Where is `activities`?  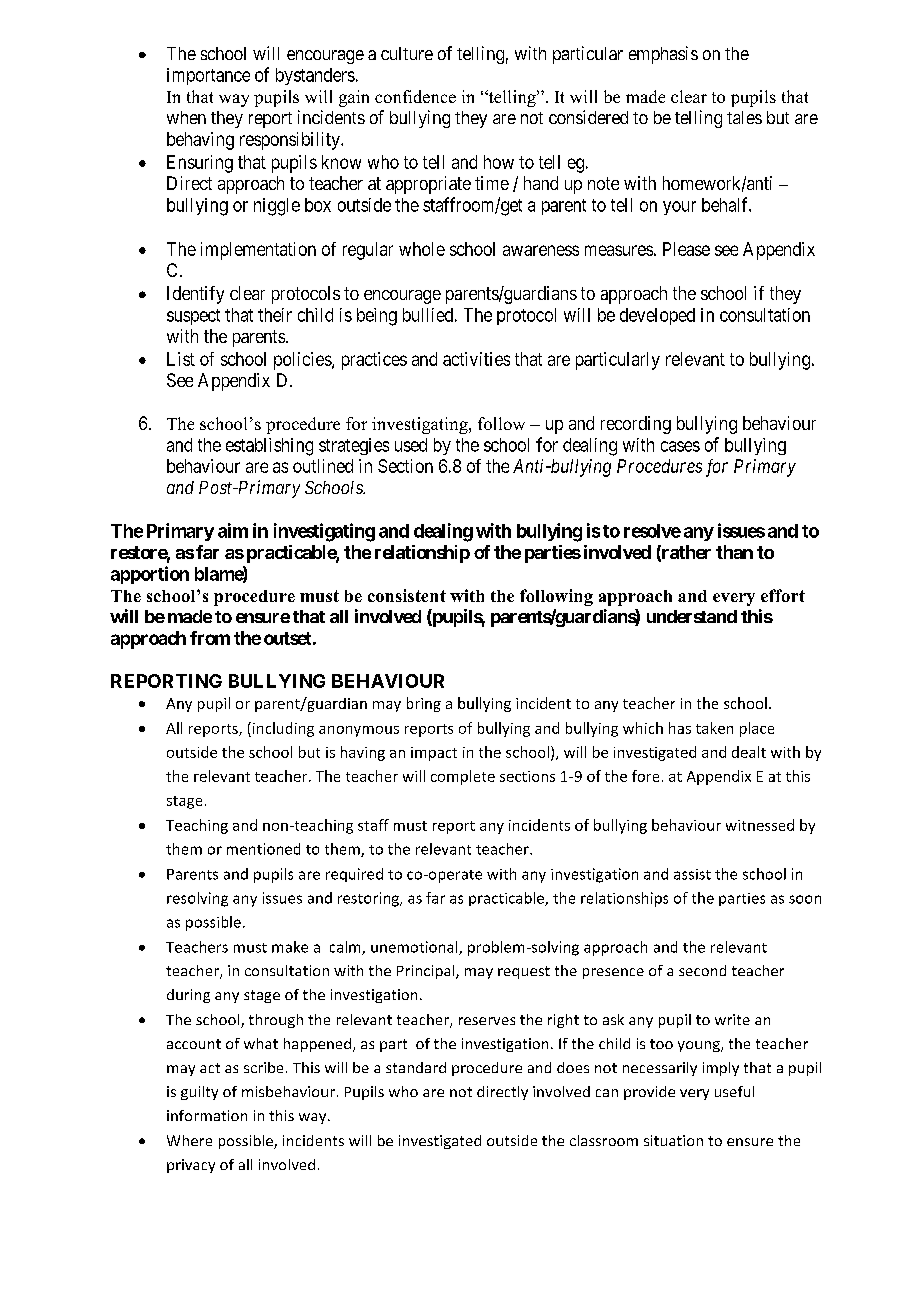 activities is located at coordinates (476, 359).
